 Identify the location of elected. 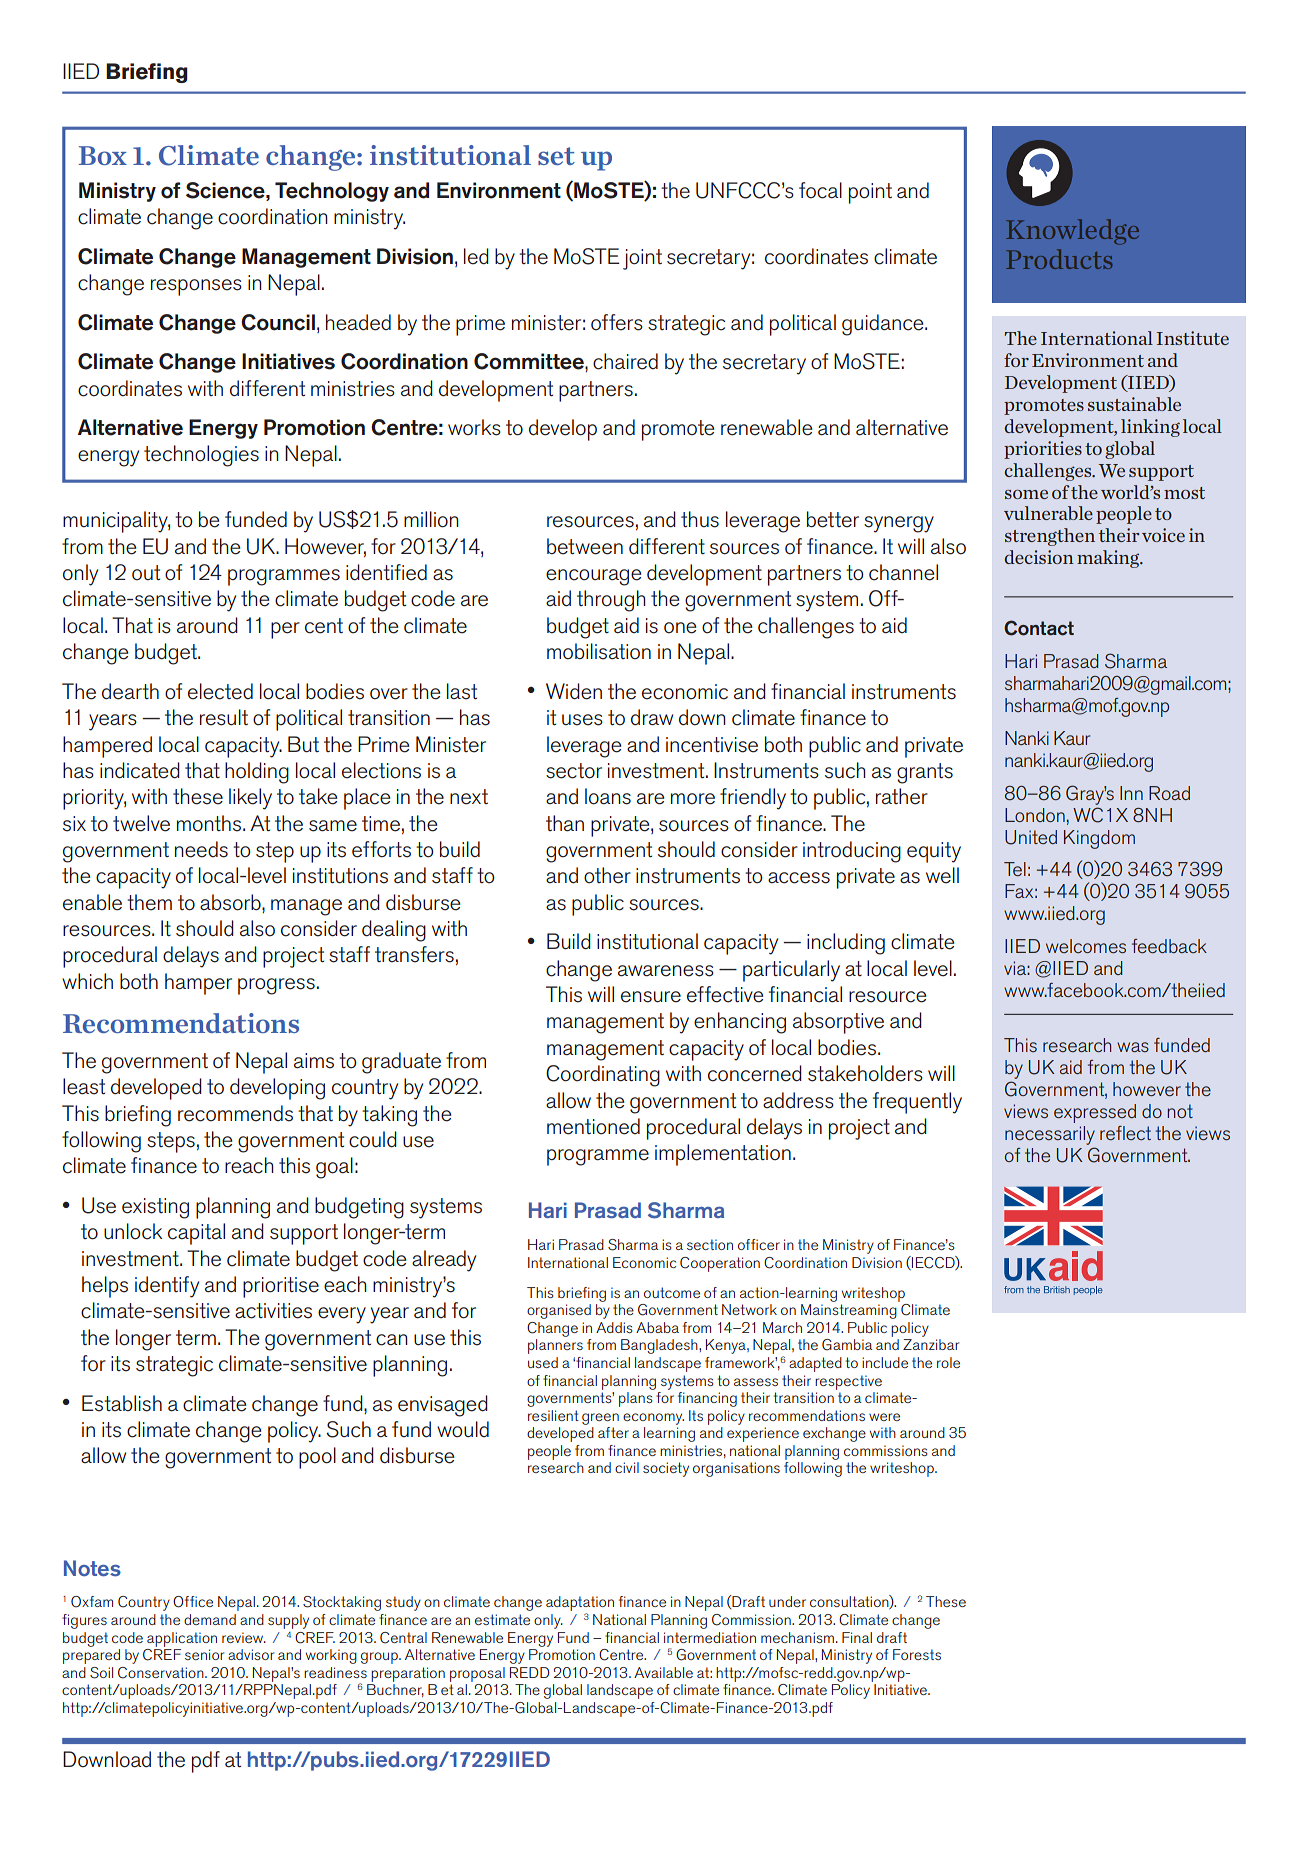
(220, 691).
